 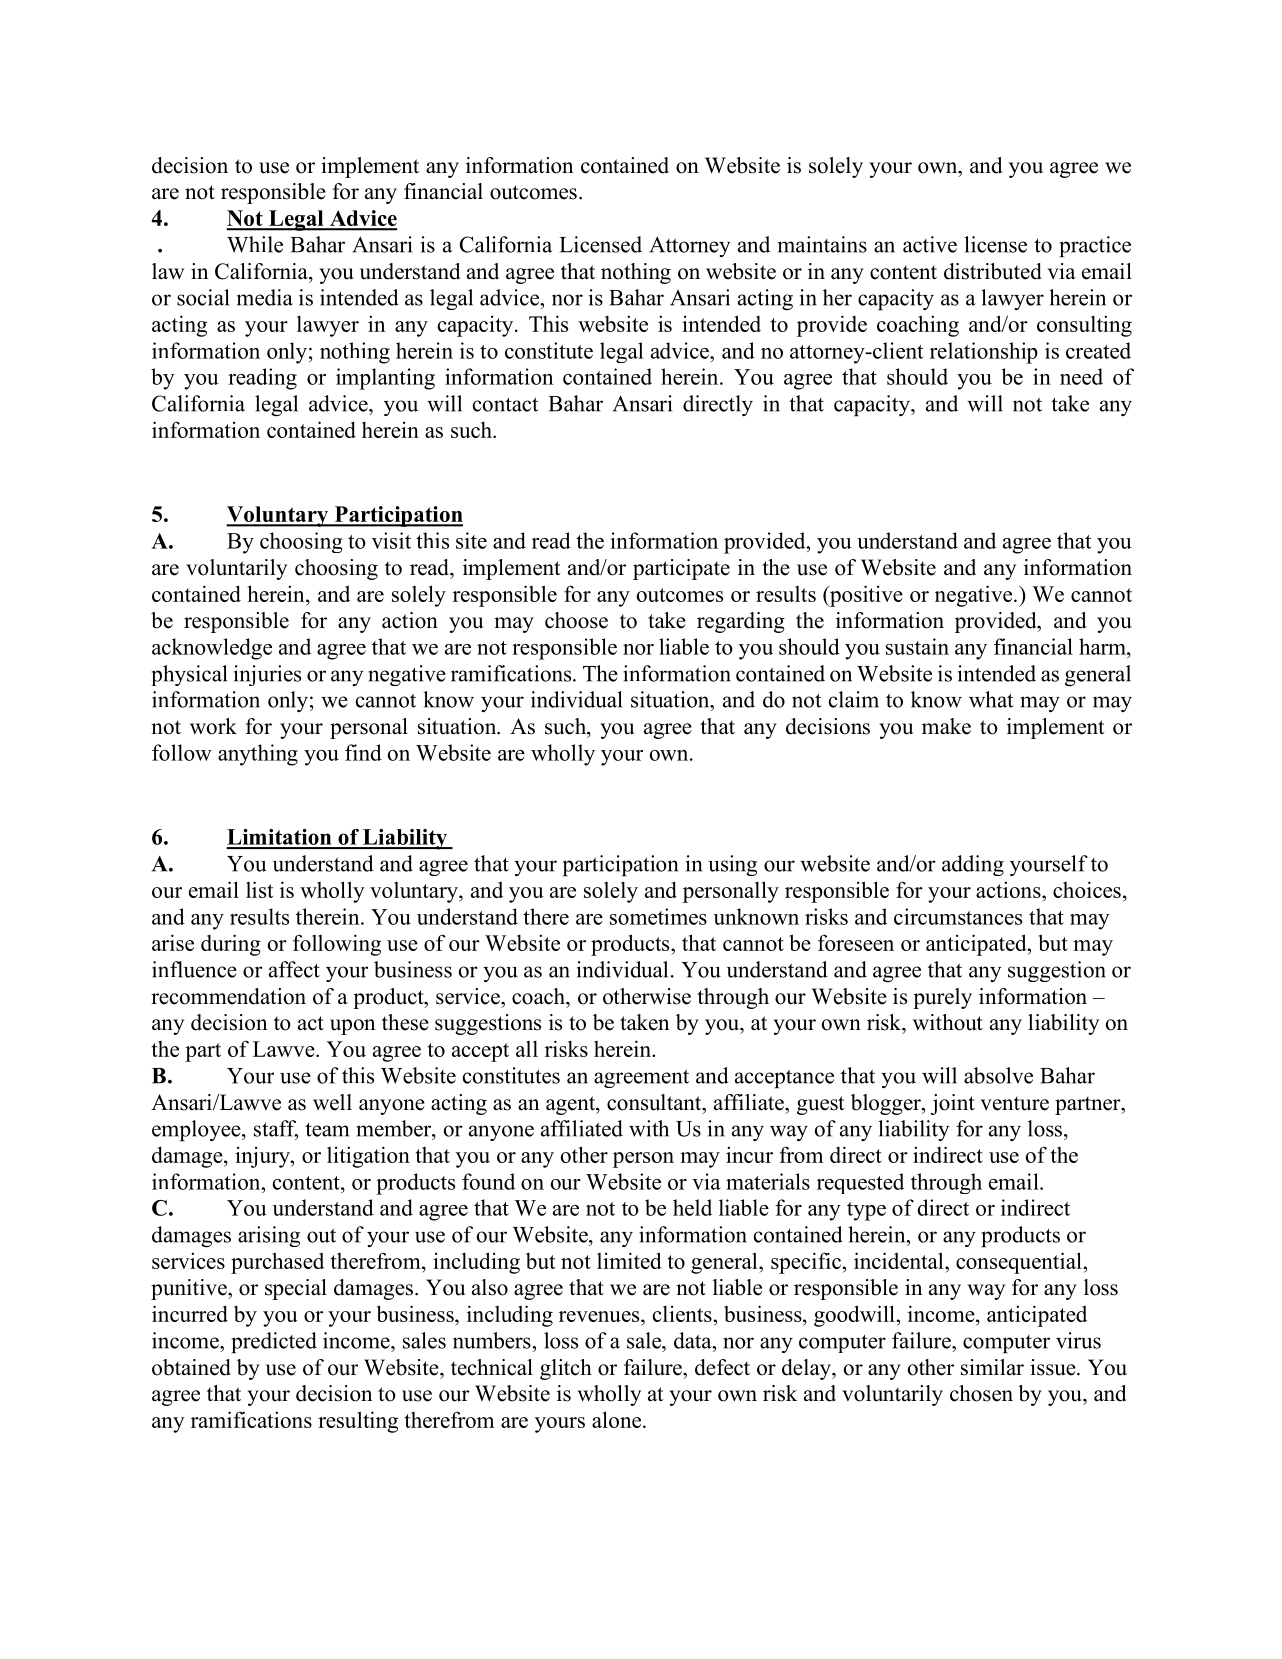 What do you see at coordinates (991, 699) in the image?
I see `what` at bounding box center [991, 699].
